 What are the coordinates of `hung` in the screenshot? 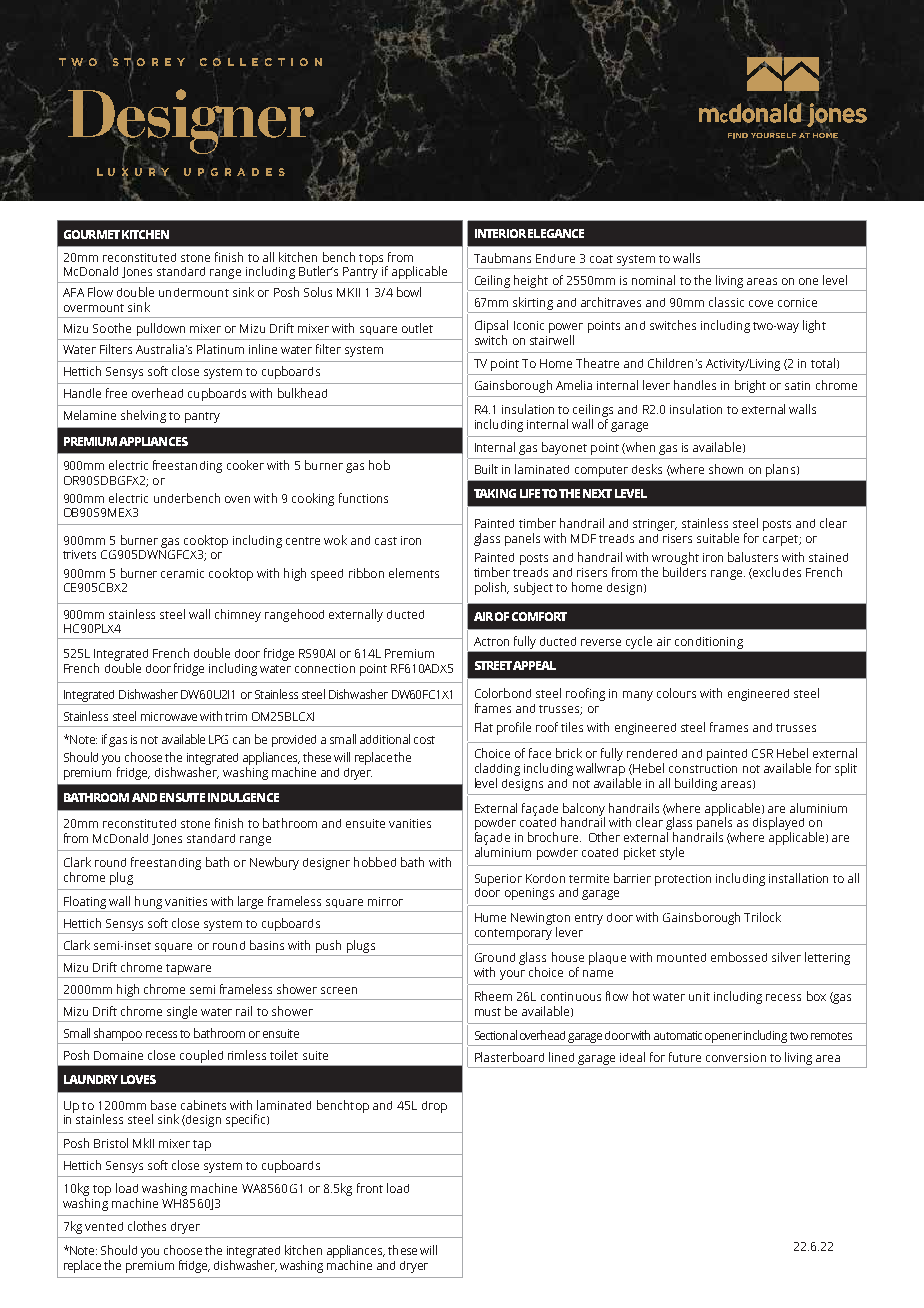 It's located at (148, 902).
